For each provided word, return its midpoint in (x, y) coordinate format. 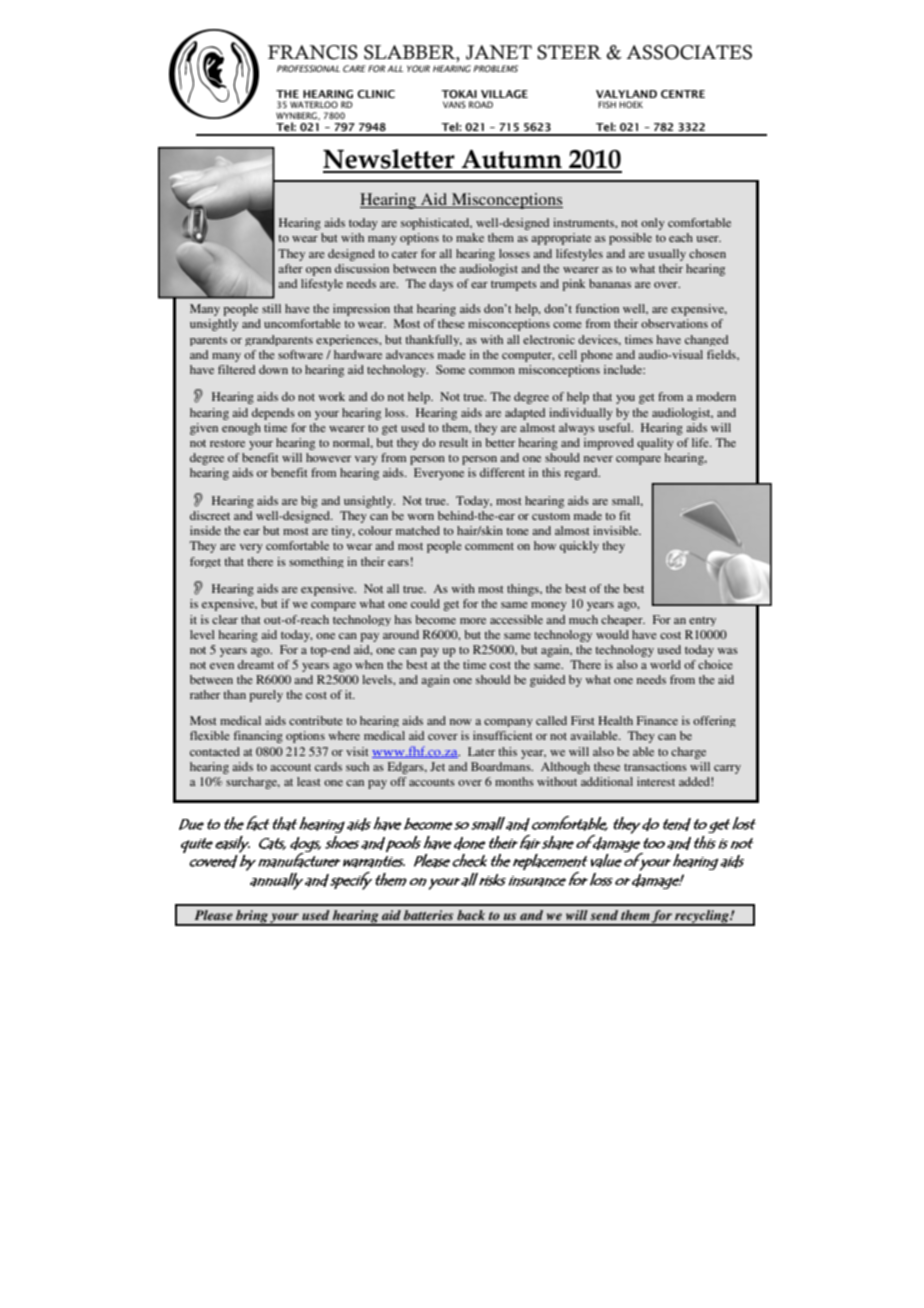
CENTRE (683, 94)
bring (252, 918)
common (492, 371)
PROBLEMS (495, 68)
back (471, 915)
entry (702, 621)
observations (674, 323)
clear (225, 619)
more (473, 621)
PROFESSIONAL (308, 68)
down (273, 369)
